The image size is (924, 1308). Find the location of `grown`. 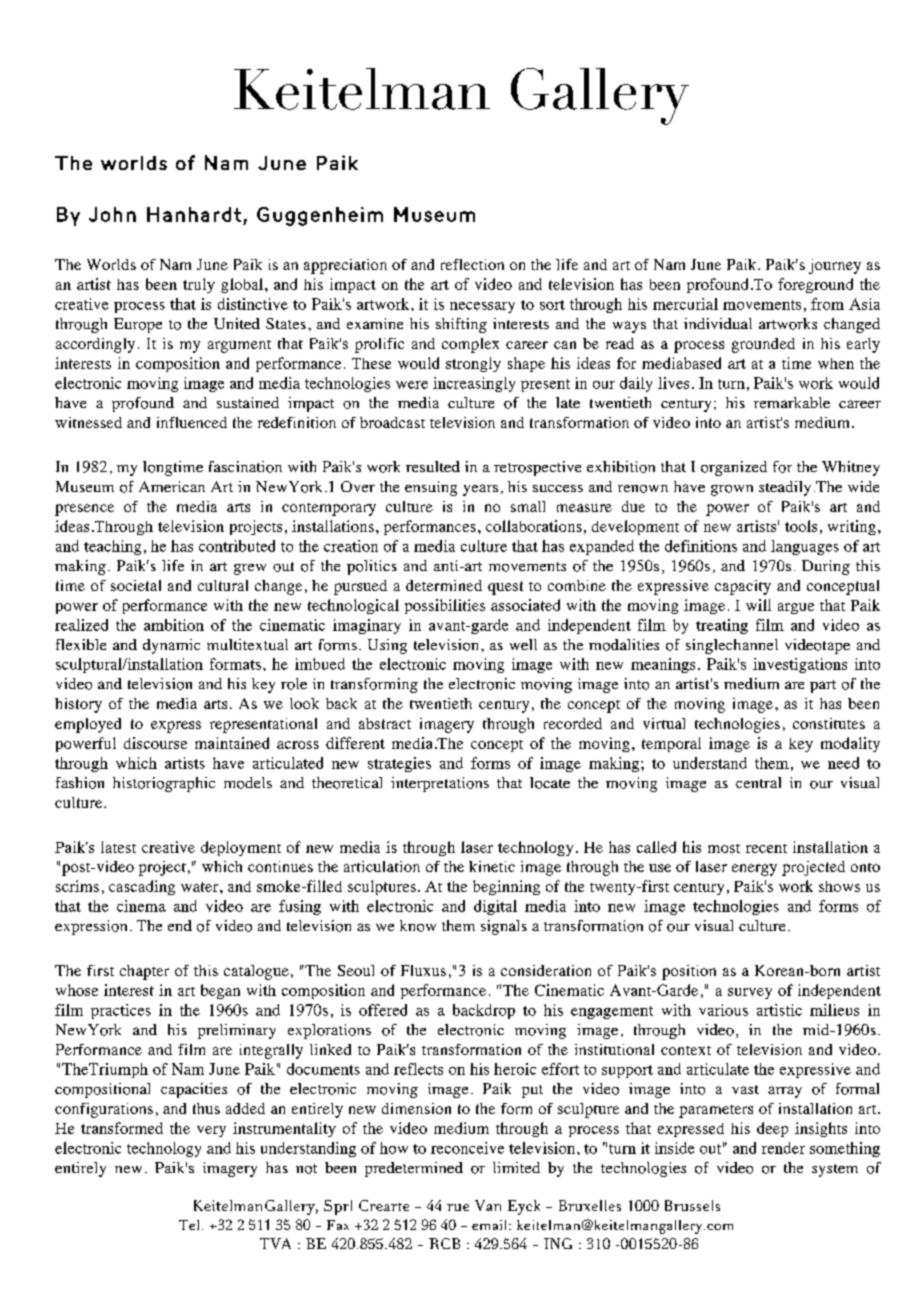

grown is located at coordinates (732, 490).
